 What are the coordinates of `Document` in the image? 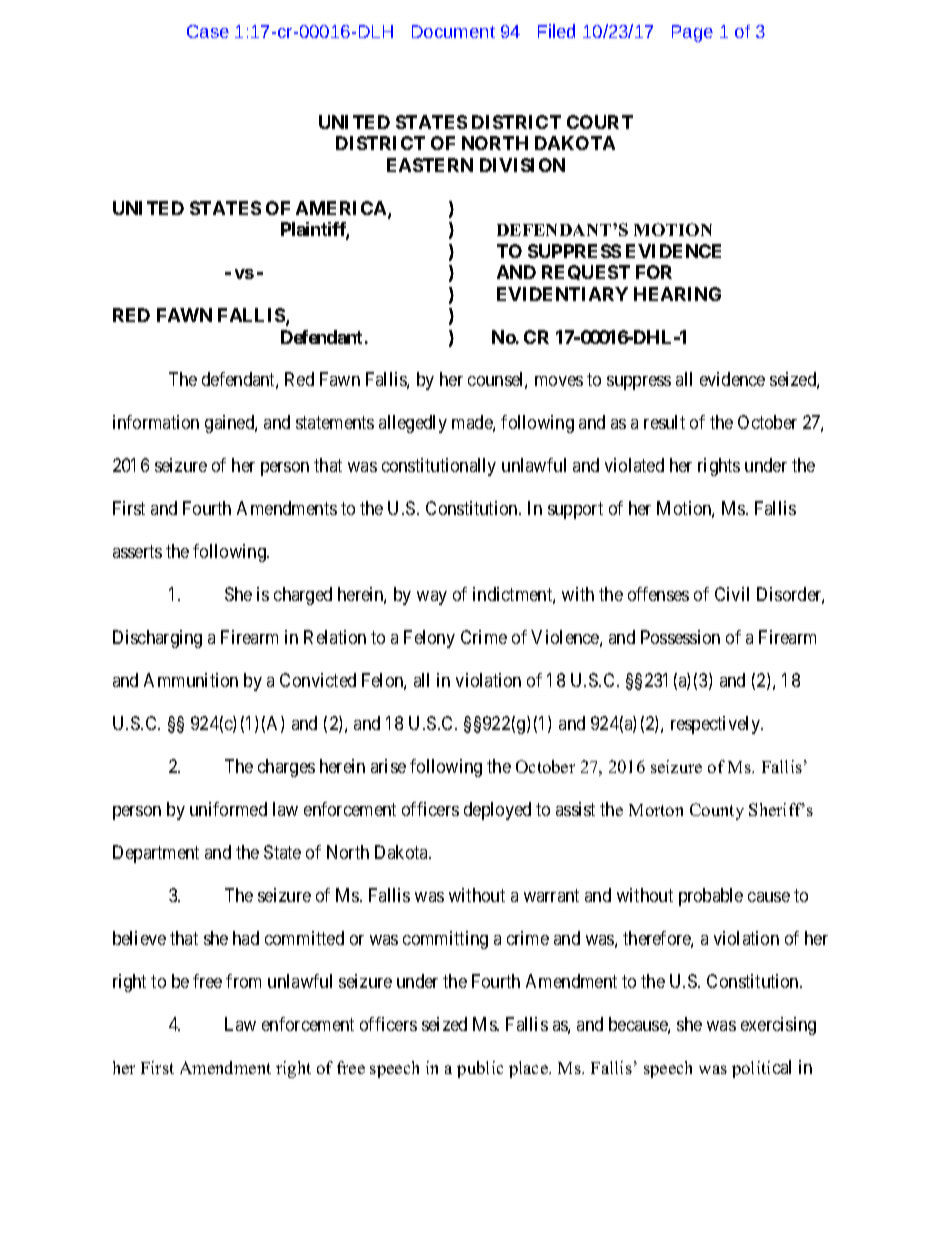 It's located at (453, 31).
